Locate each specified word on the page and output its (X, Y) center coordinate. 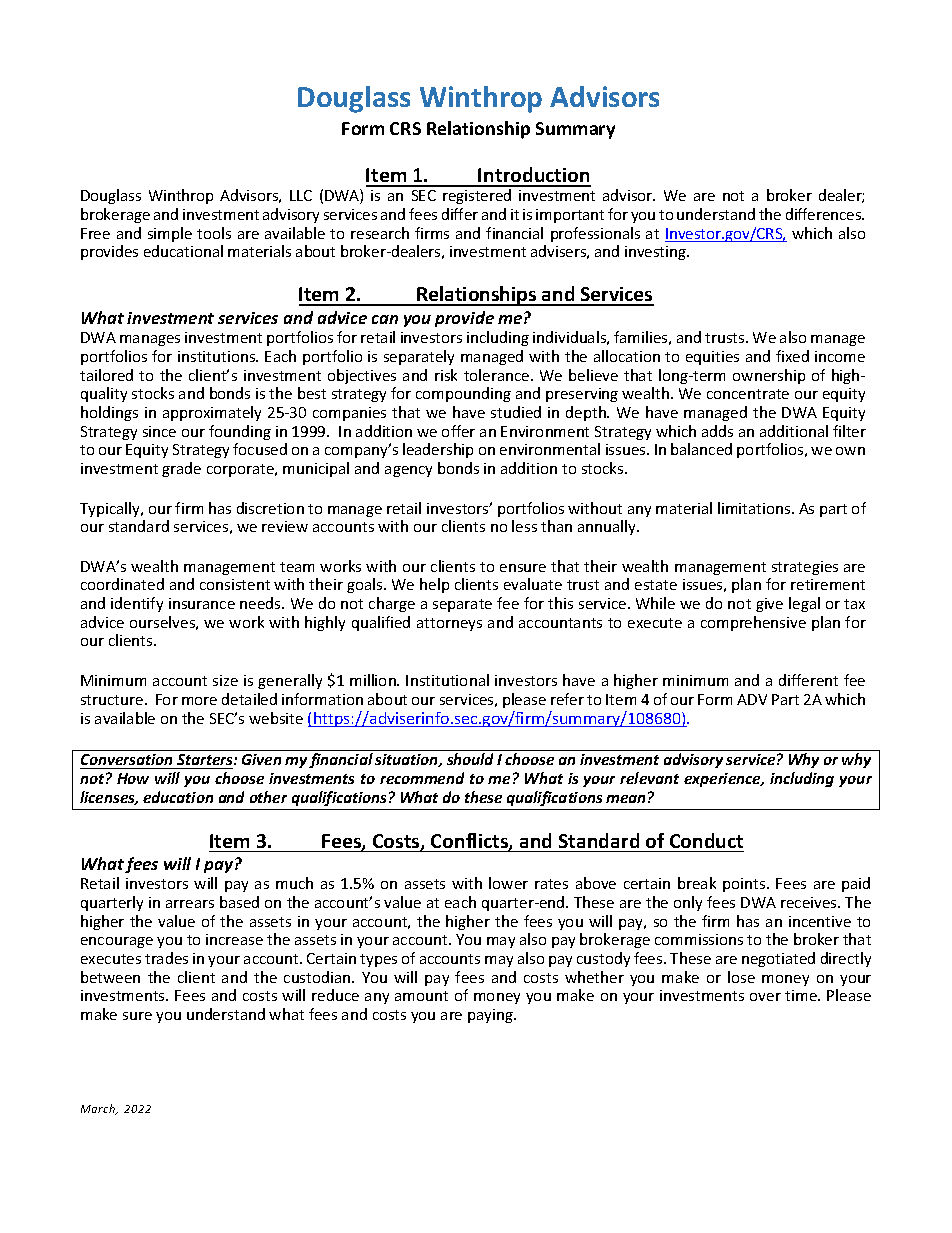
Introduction (534, 176)
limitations (755, 508)
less (524, 526)
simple (170, 234)
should (470, 759)
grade (181, 469)
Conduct (706, 840)
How (133, 778)
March (99, 1109)
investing (657, 253)
